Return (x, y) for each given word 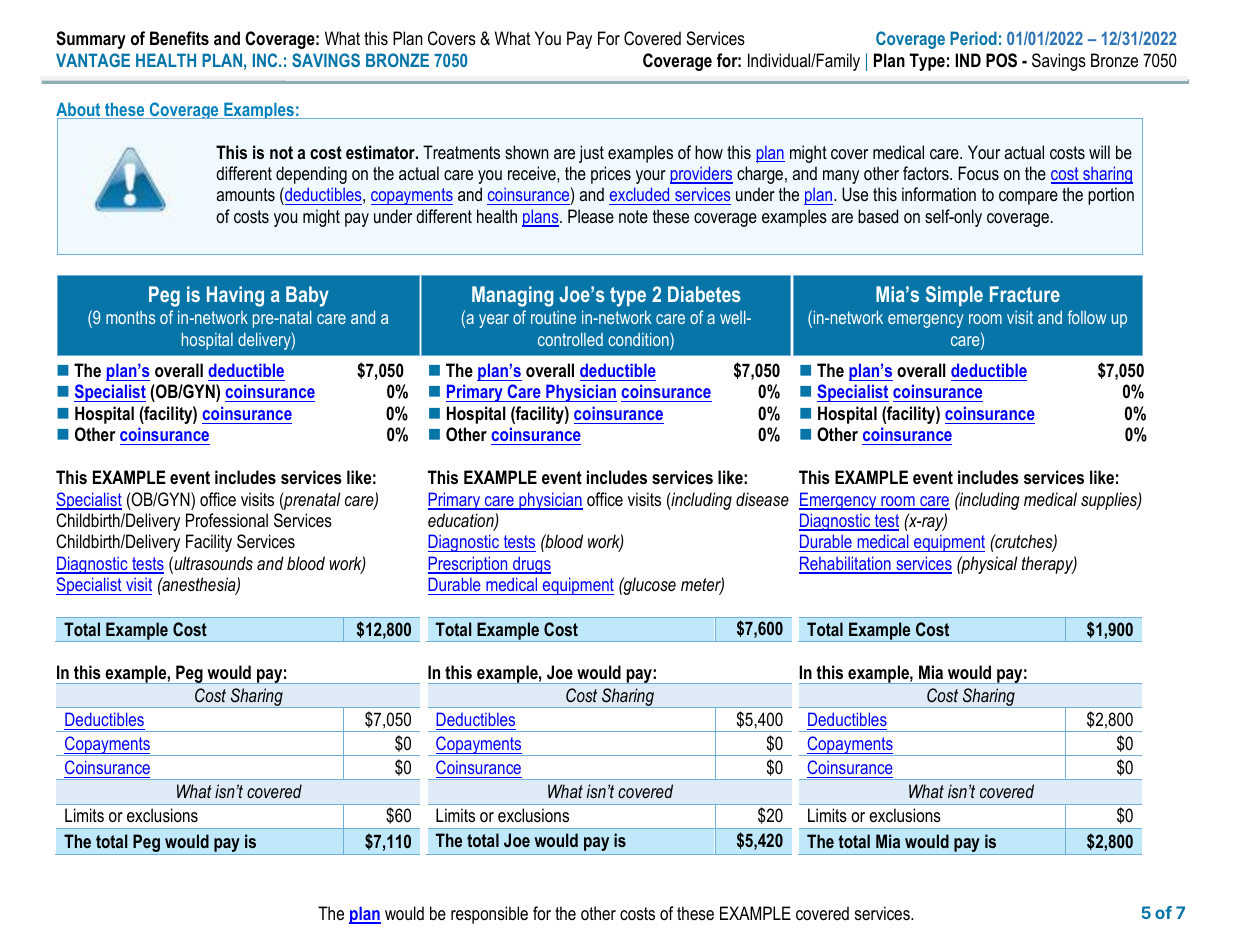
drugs (531, 565)
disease (762, 499)
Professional (227, 520)
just (591, 154)
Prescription (469, 565)
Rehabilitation (846, 564)
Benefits (179, 38)
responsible (489, 915)
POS (1001, 60)
